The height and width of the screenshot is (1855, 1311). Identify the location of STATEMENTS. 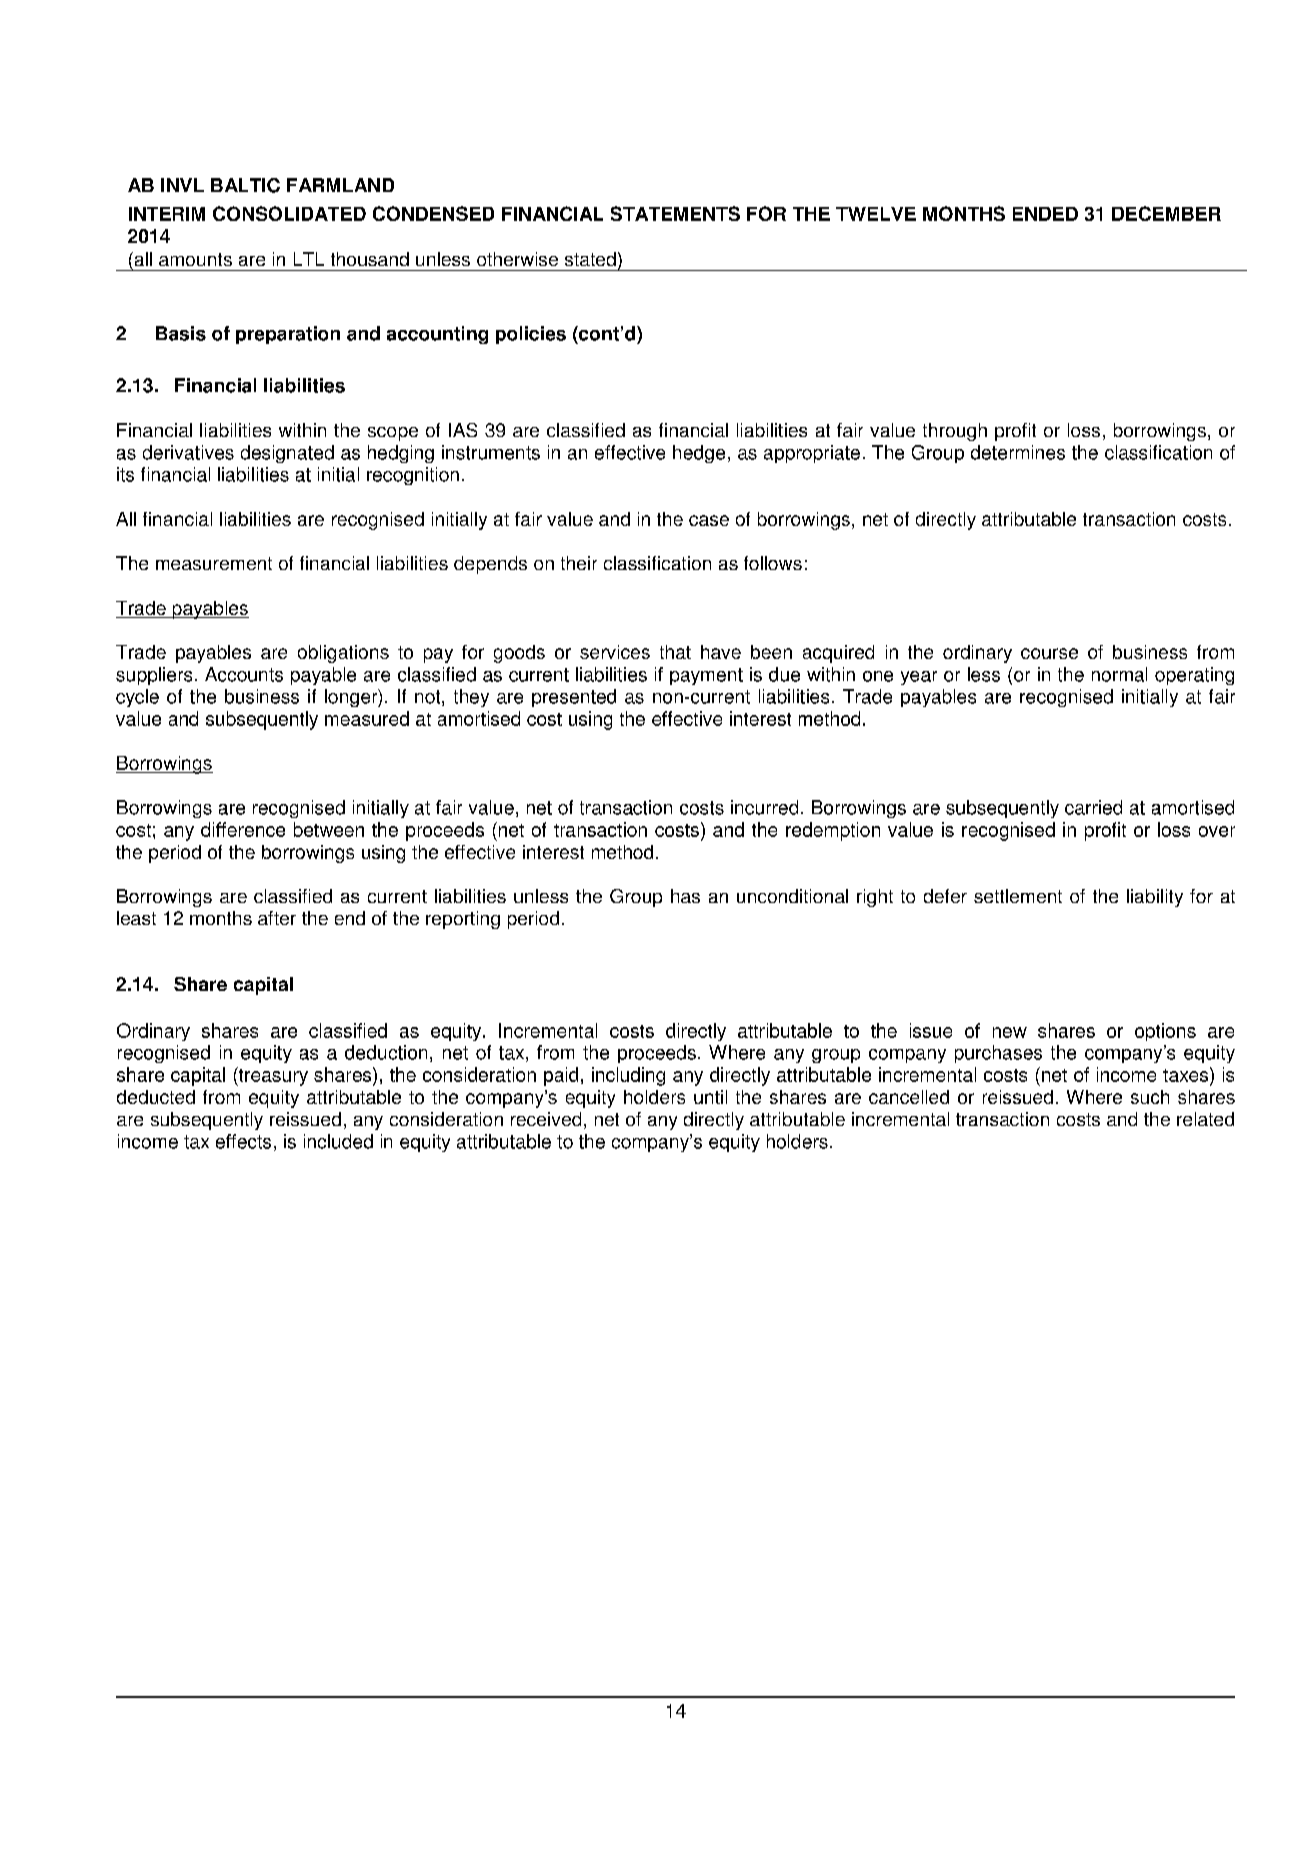
(675, 213).
